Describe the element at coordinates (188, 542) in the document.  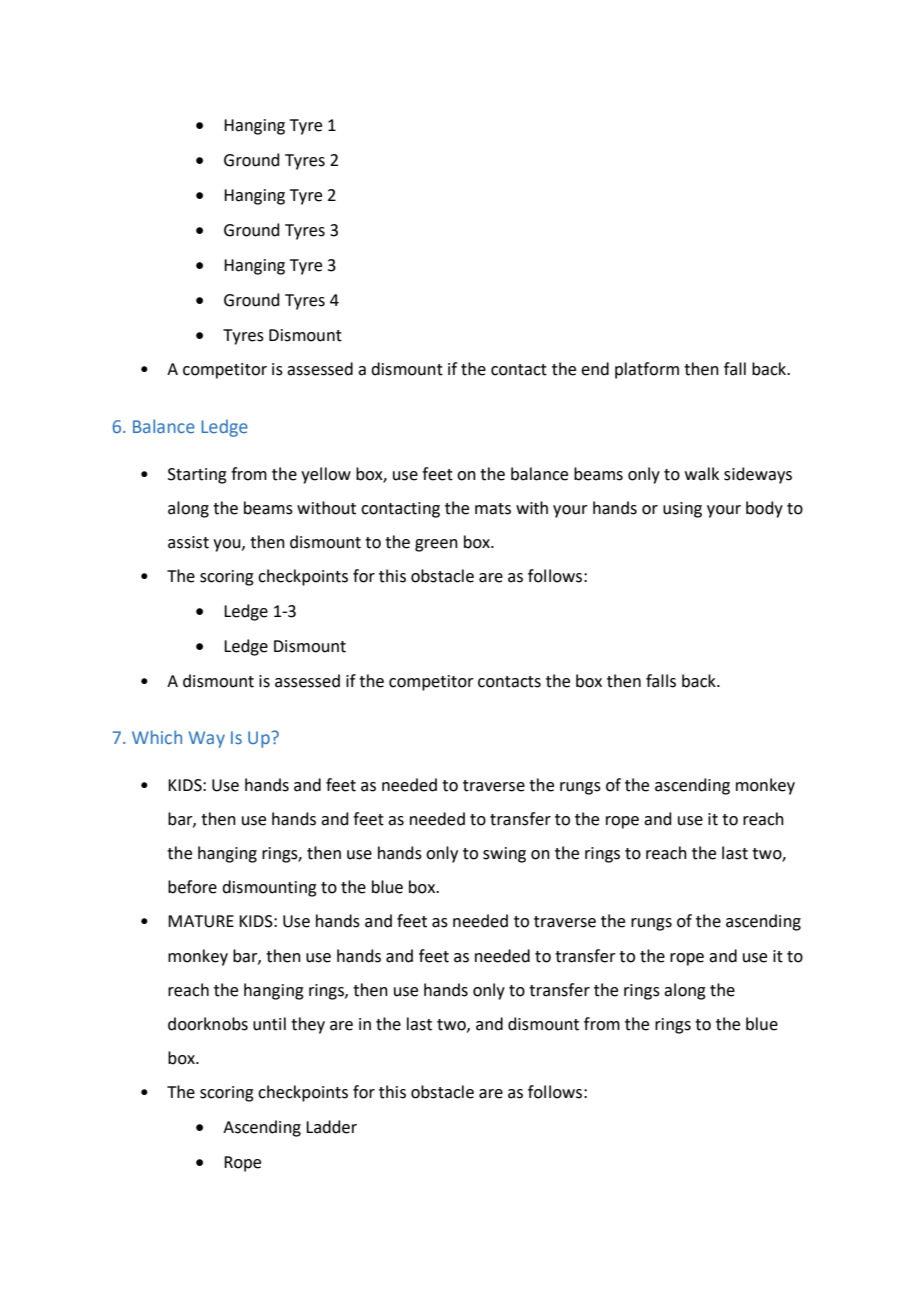
I see `assist` at that location.
